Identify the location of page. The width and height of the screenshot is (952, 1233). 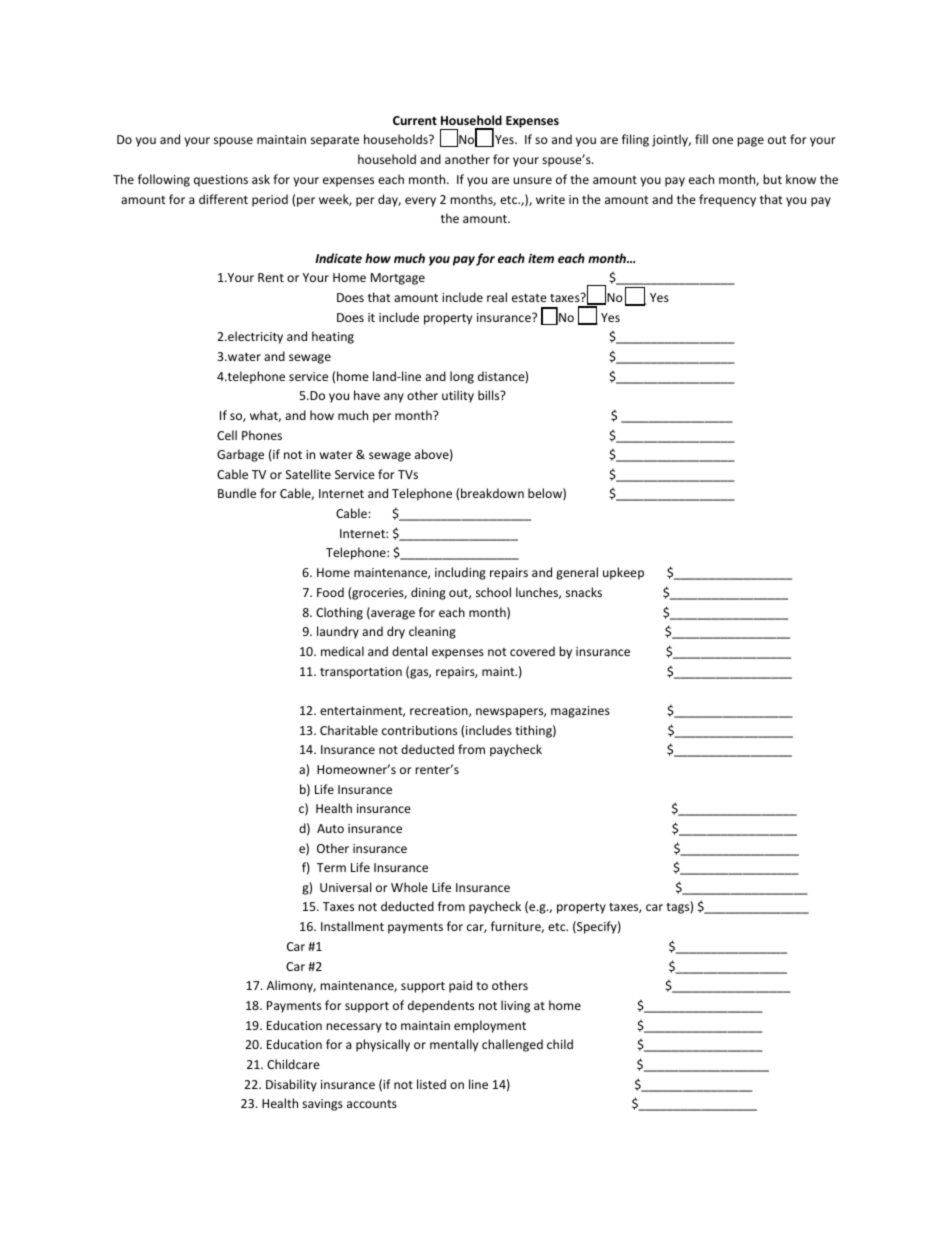
(750, 142).
